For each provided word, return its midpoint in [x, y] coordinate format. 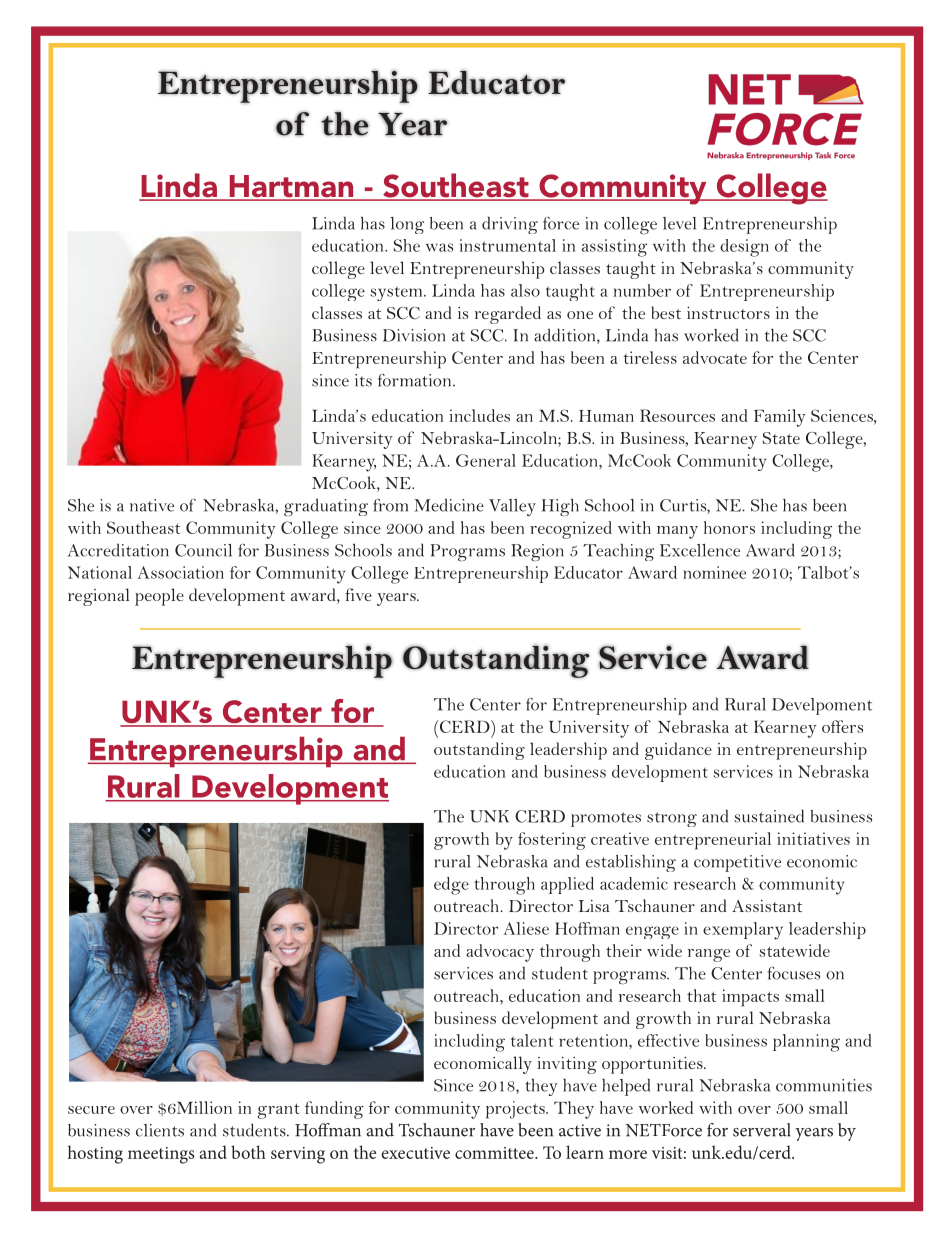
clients [160, 1130]
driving [510, 225]
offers [842, 726]
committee [495, 1153]
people [159, 597]
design [744, 248]
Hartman [291, 187]
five [358, 594]
